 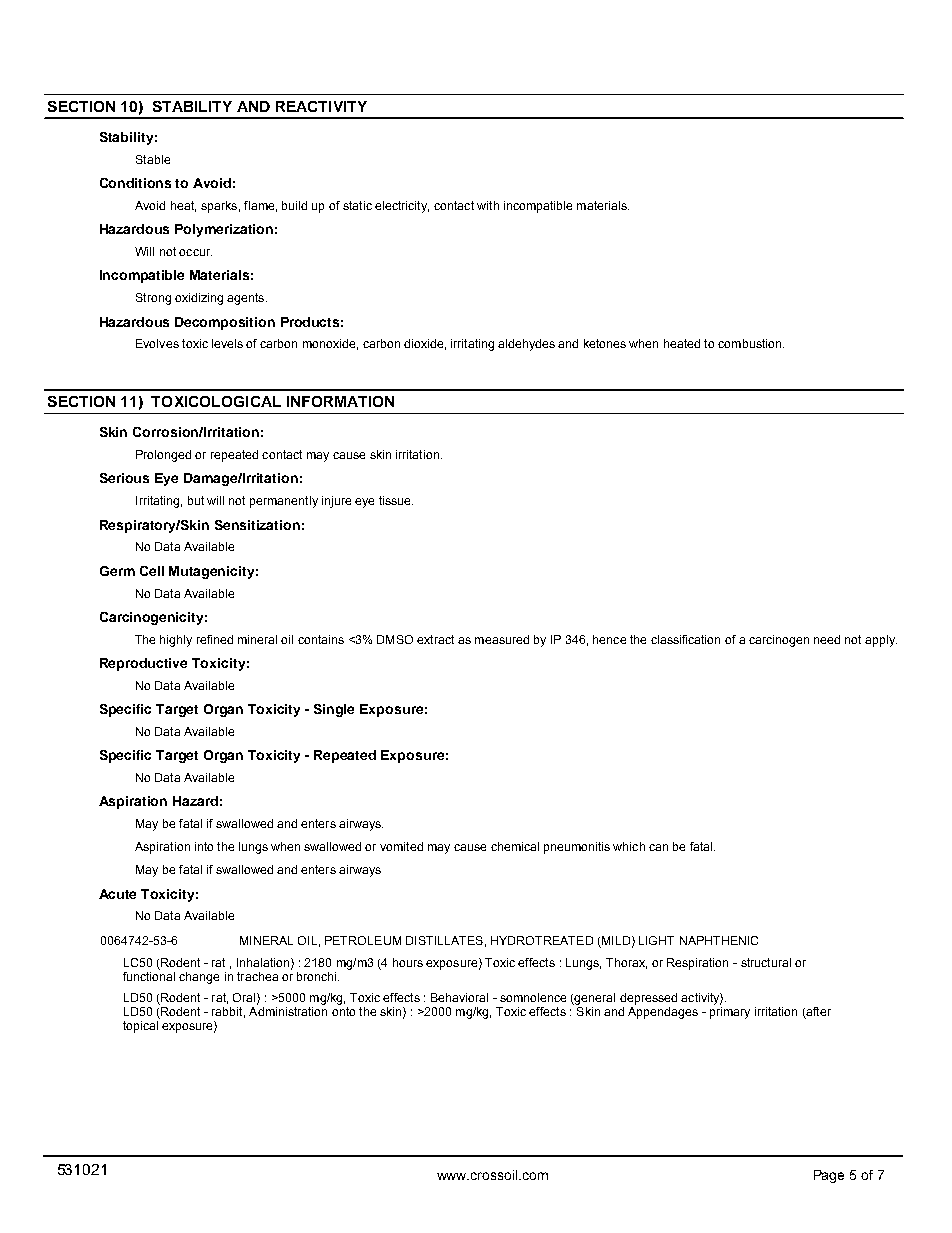 I want to click on but, so click(x=196, y=500).
